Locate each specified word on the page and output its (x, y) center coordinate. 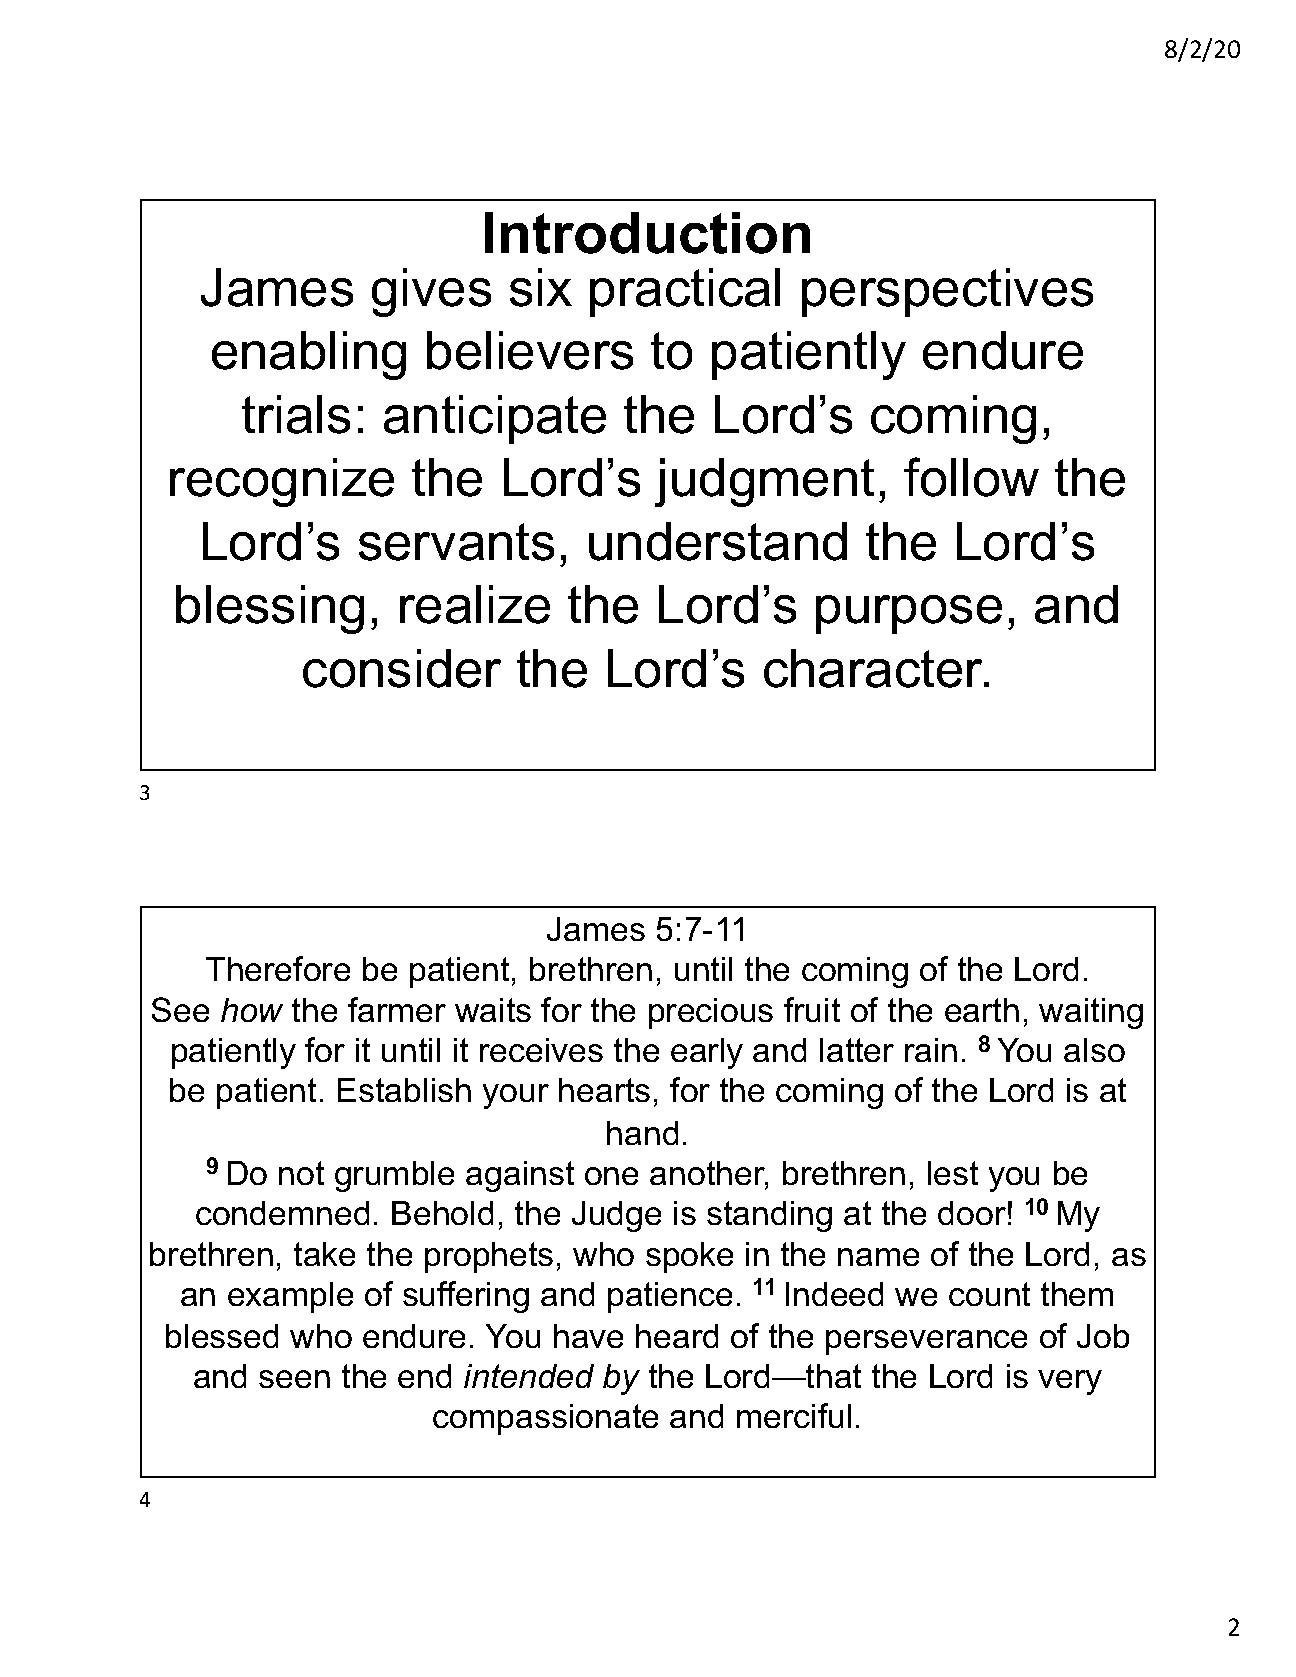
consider (402, 668)
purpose (909, 614)
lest (953, 1173)
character (875, 668)
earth (982, 1010)
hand (642, 1133)
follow (971, 477)
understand (718, 541)
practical (685, 292)
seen (294, 1379)
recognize (282, 482)
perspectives (947, 292)
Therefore (278, 968)
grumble (394, 1176)
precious (711, 1013)
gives (431, 292)
